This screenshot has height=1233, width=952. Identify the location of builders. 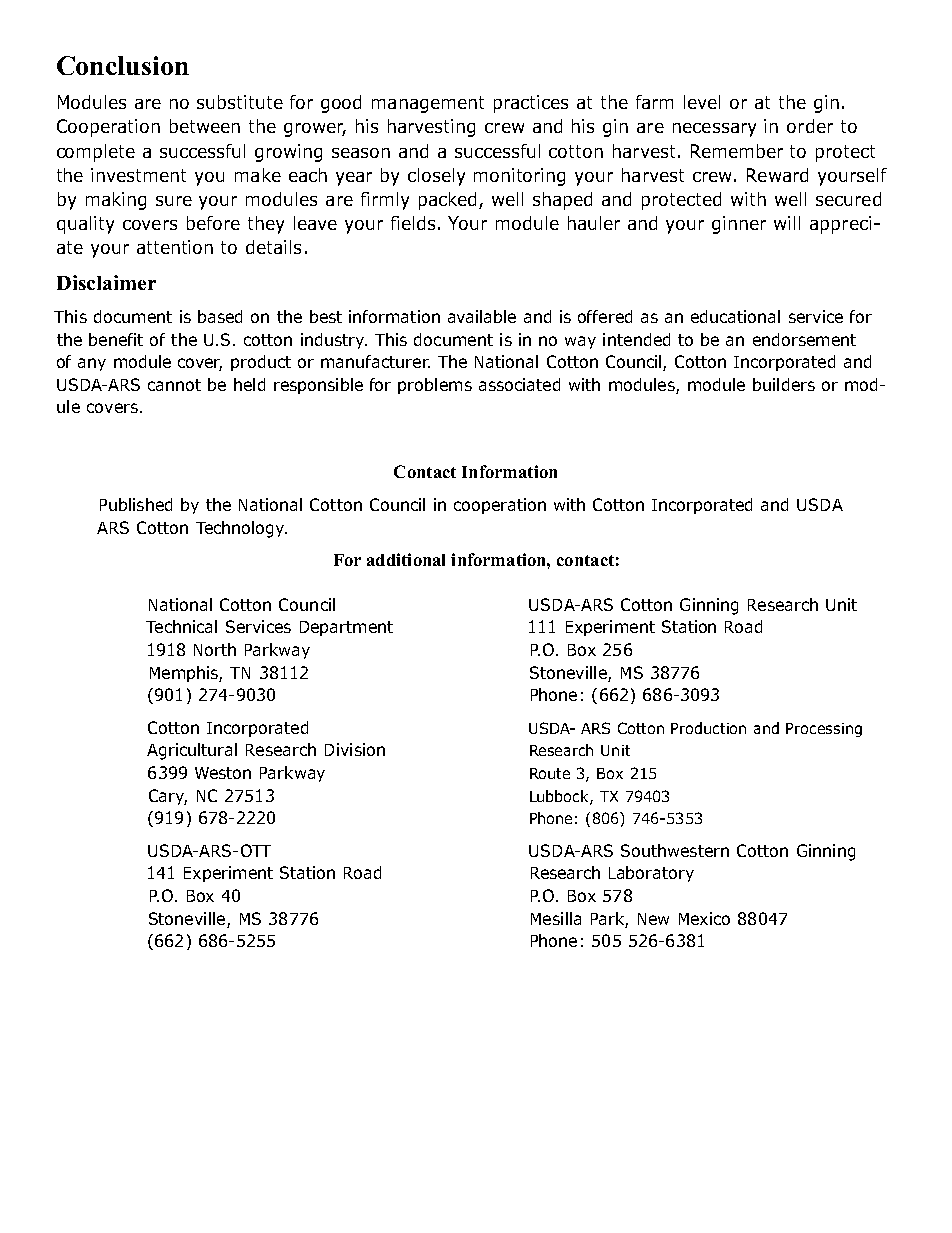
(784, 384).
